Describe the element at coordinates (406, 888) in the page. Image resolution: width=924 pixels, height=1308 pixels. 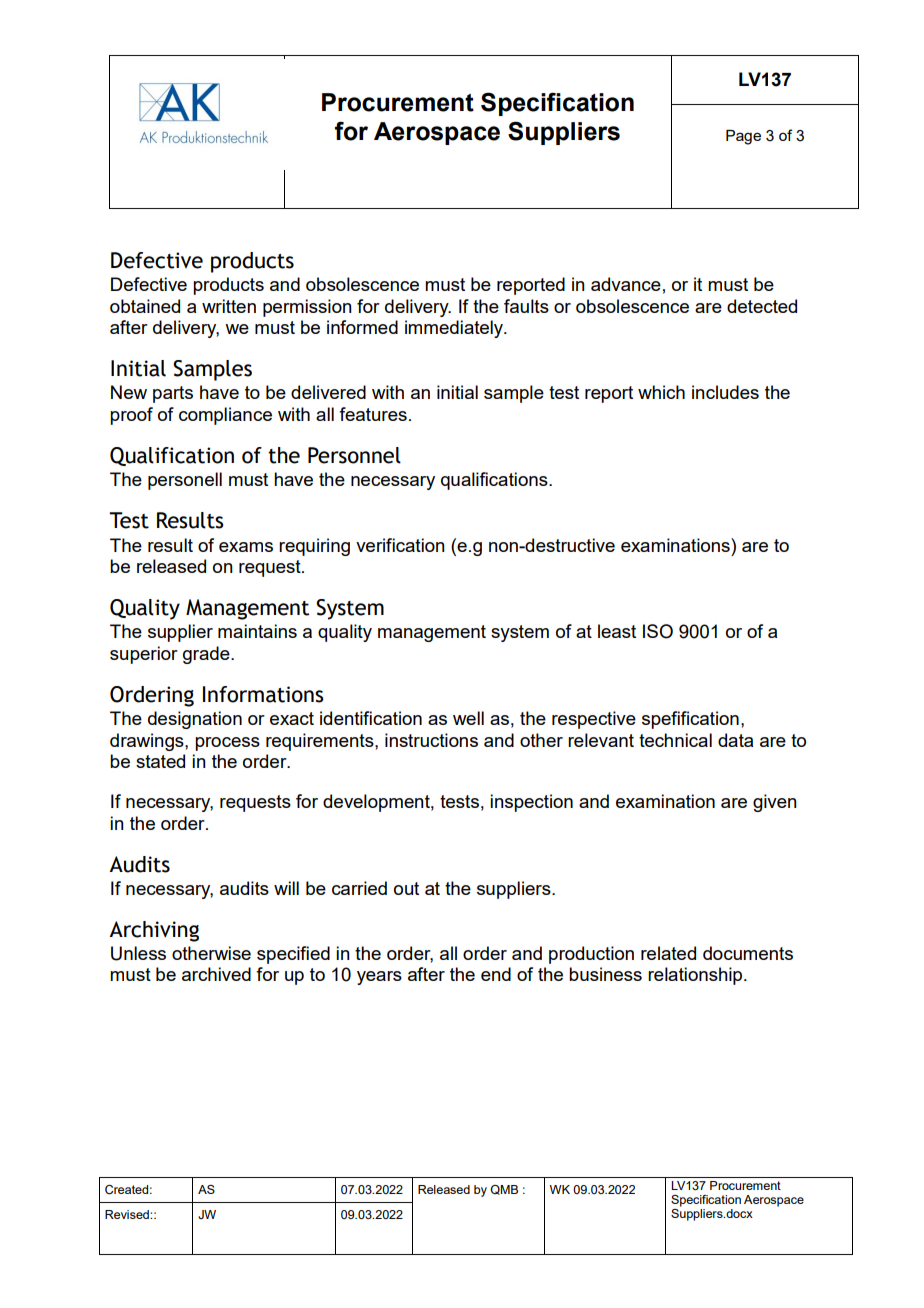
I see `out` at that location.
